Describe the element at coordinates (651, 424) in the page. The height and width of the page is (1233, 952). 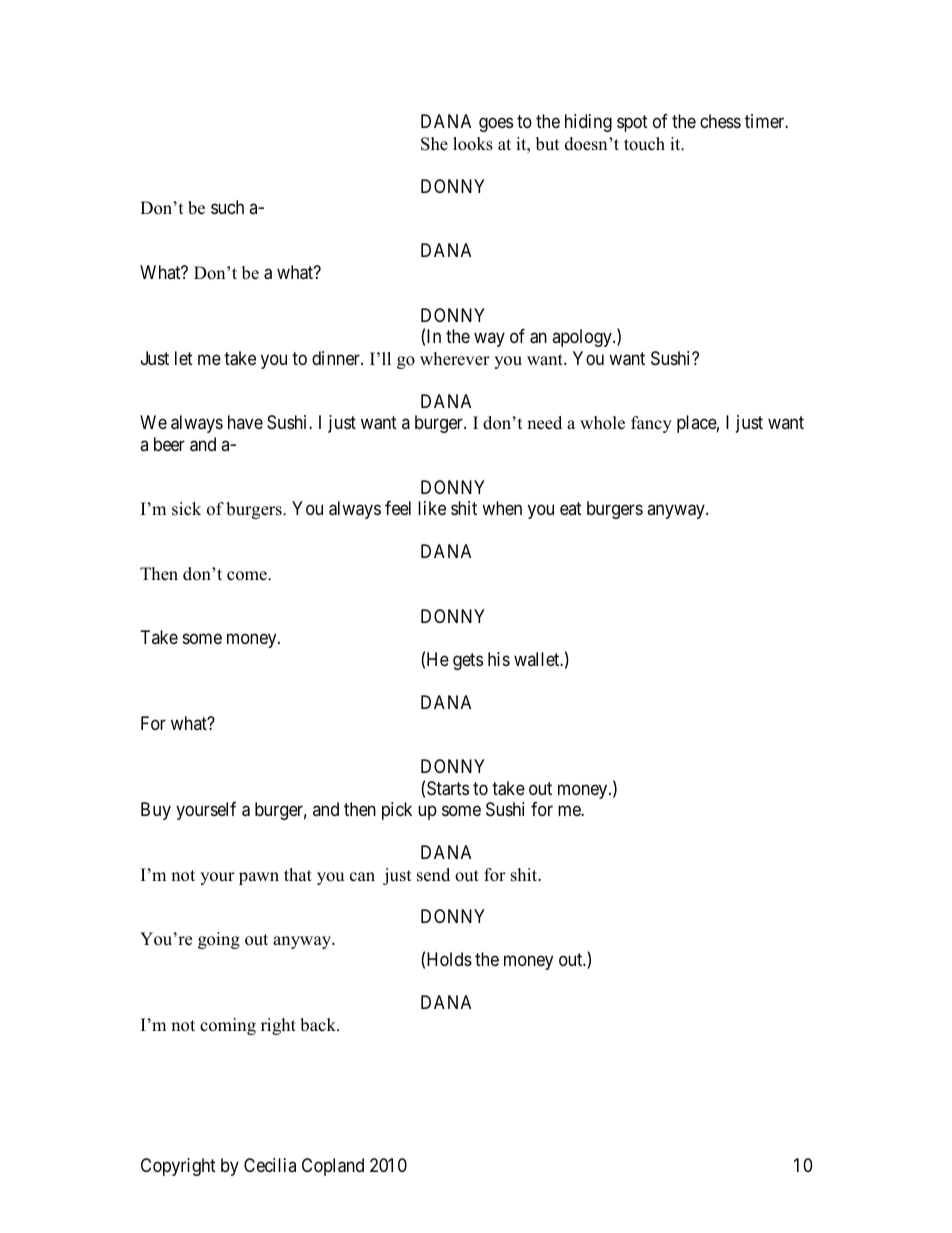
I see `fancy` at that location.
